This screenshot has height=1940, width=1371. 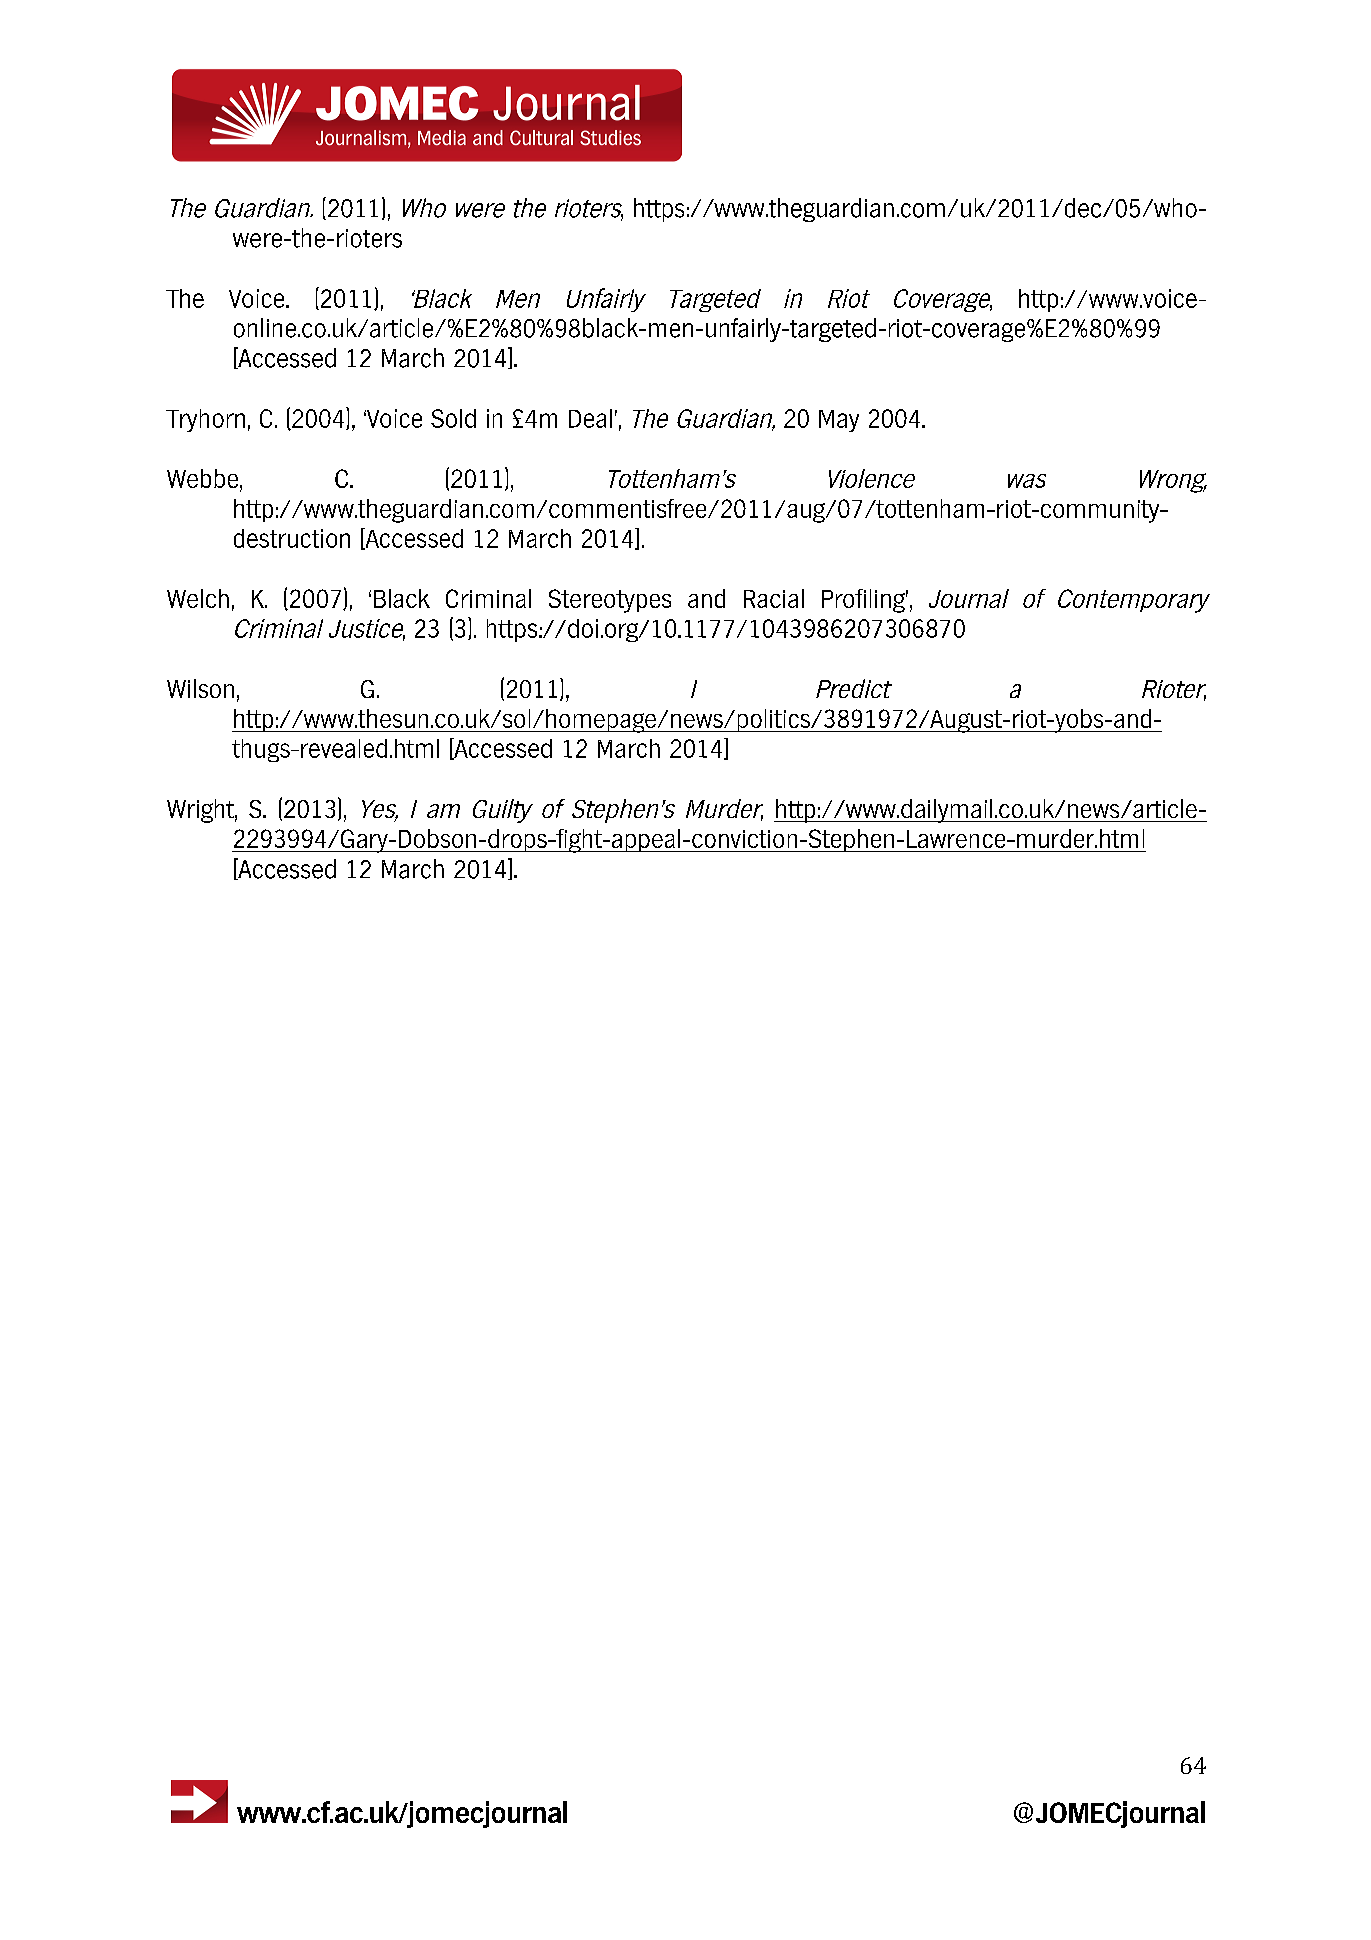 What do you see at coordinates (198, 598) in the screenshot?
I see `Welch` at bounding box center [198, 598].
